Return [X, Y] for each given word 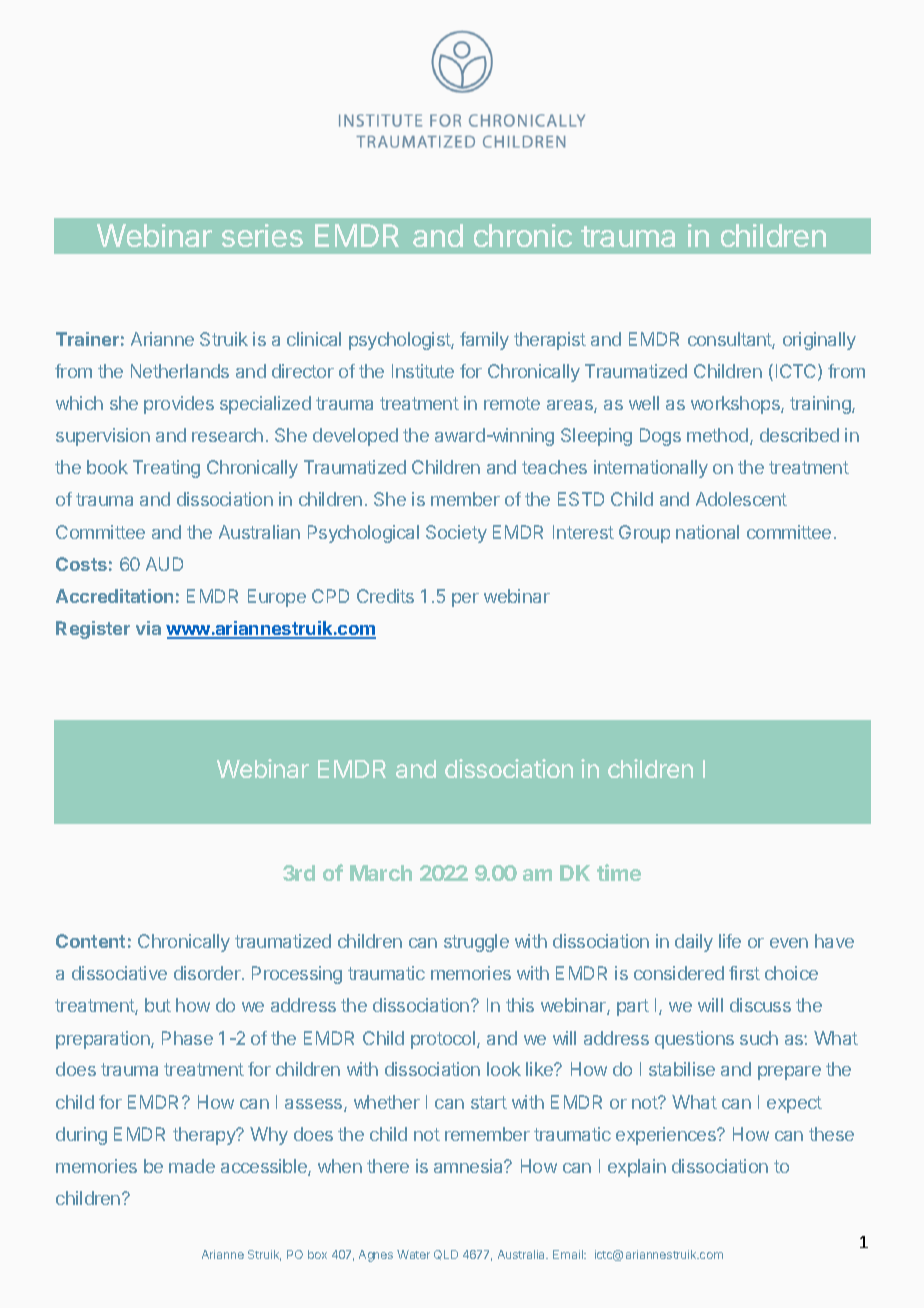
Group [644, 534]
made [192, 1166]
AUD [164, 564]
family [484, 341]
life [730, 941]
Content [90, 941]
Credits [385, 596]
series [262, 235]
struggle [476, 943]
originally [819, 341]
